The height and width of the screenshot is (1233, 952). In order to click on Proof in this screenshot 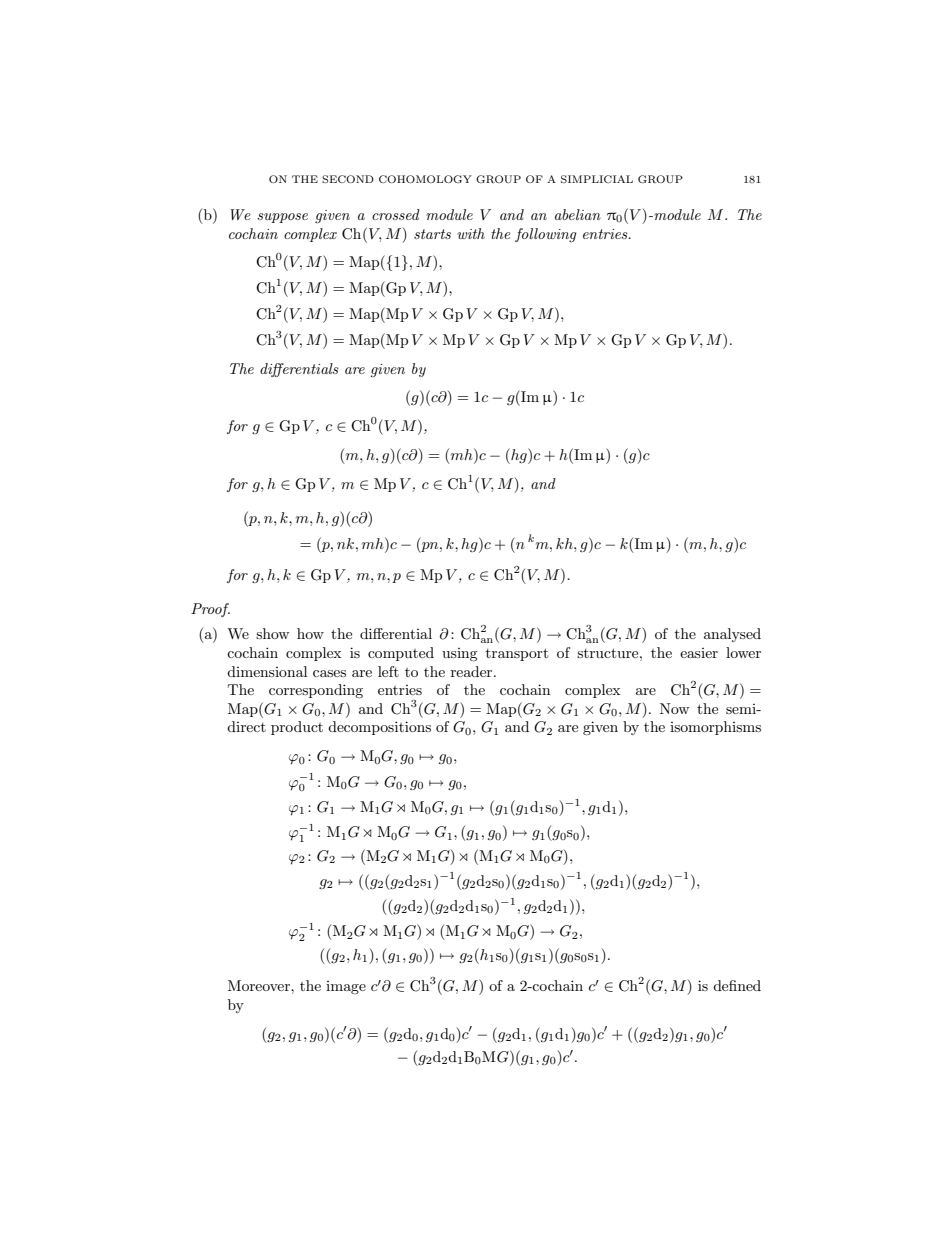, I will do `click(210, 610)`.
